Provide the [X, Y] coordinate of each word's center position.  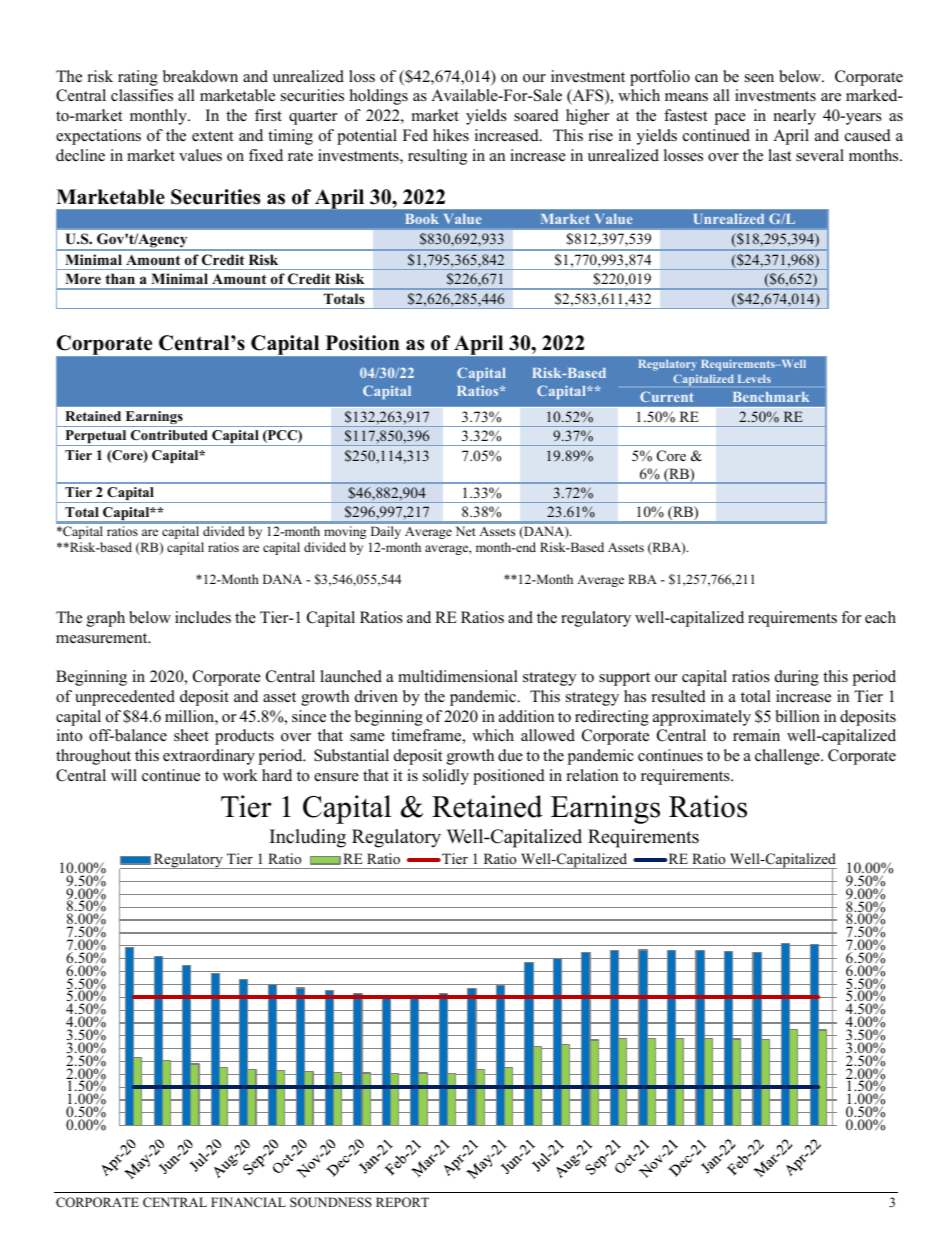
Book [422, 219]
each [880, 617]
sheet [191, 735]
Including [308, 838]
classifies [142, 95]
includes [203, 617]
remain [756, 735]
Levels [754, 379]
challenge [788, 757]
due [510, 755]
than [120, 278]
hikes [451, 135]
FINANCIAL [248, 1202]
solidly [446, 777]
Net [466, 531]
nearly [795, 117]
